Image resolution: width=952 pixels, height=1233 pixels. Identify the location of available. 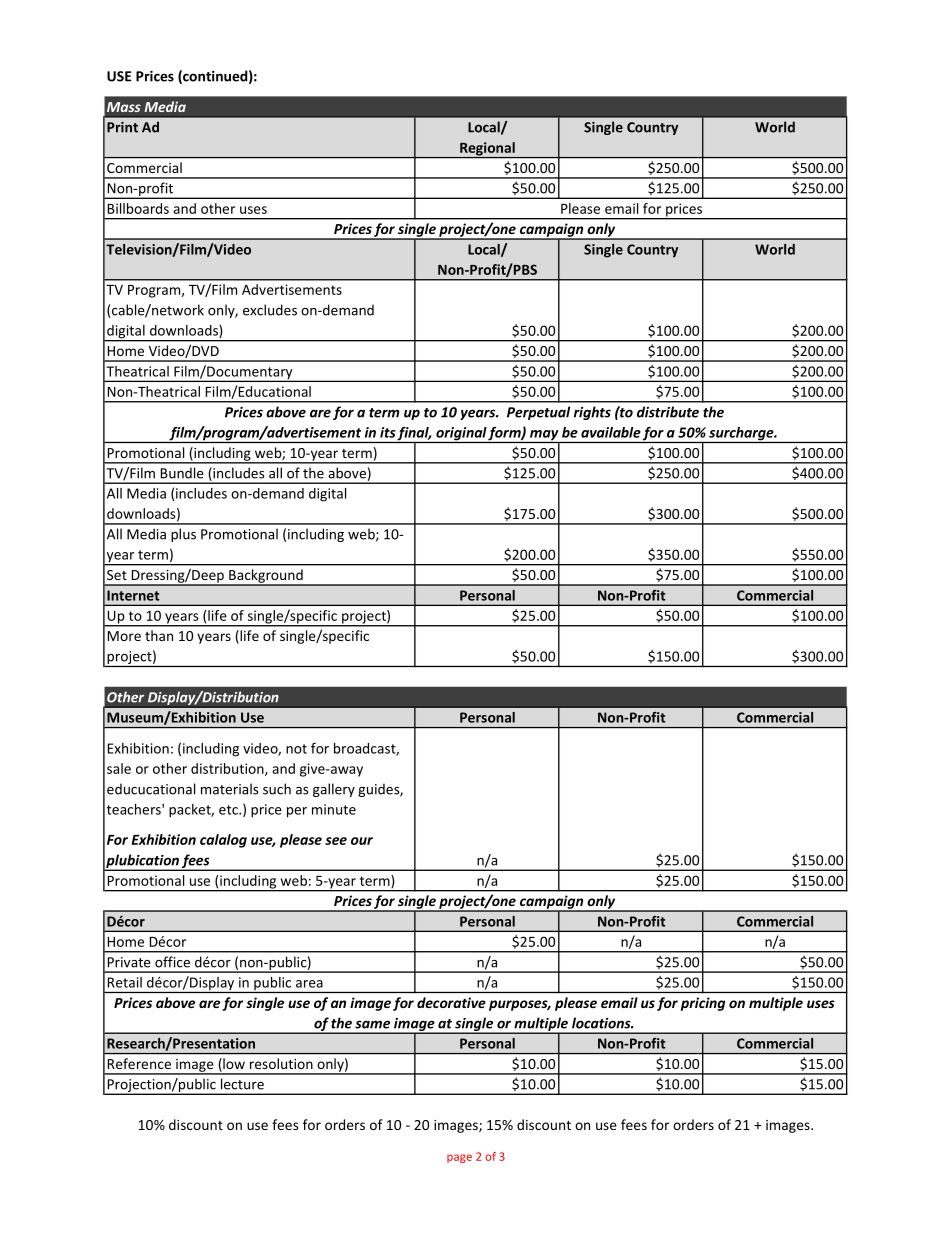
(611, 432).
